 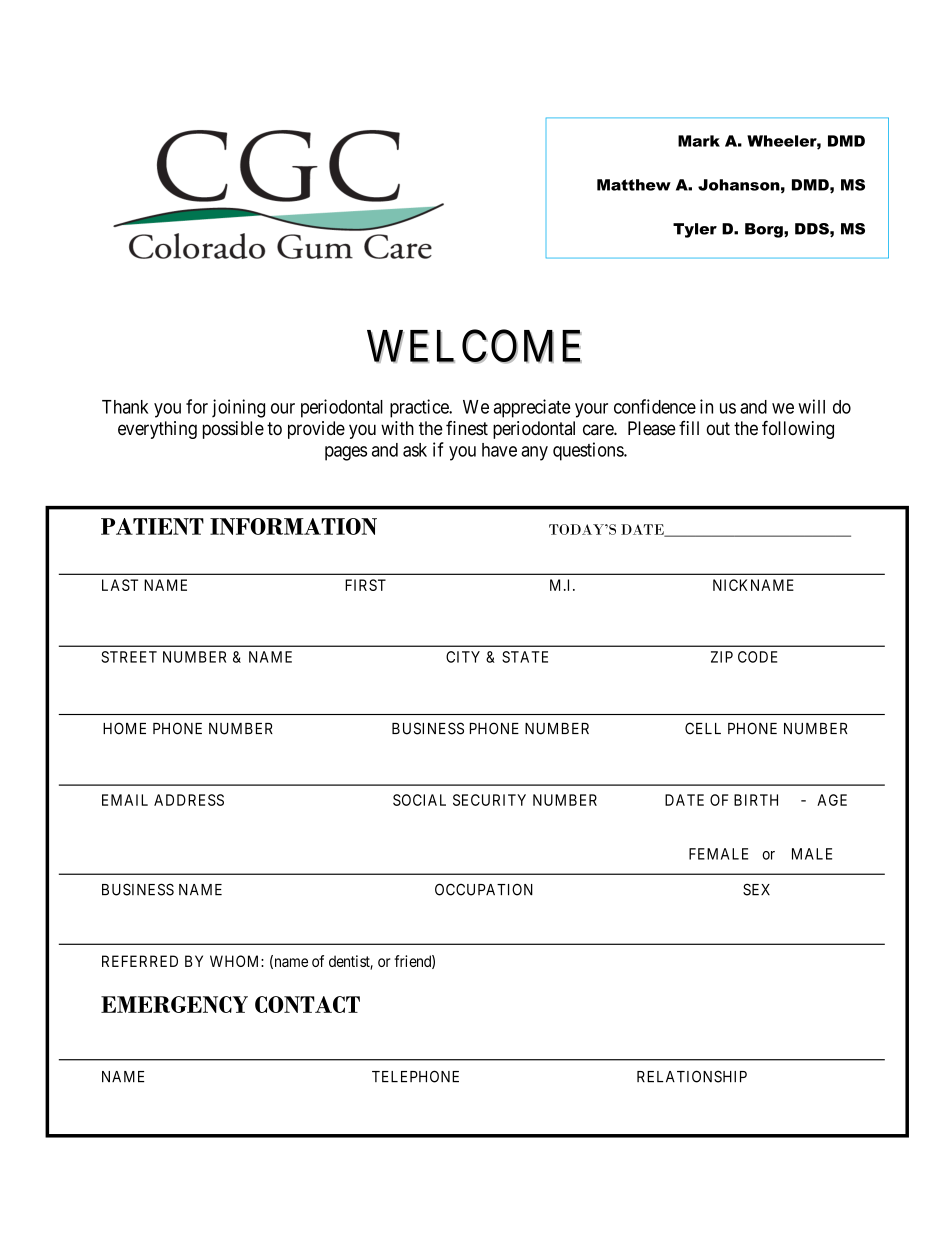 I want to click on LAST, so click(x=120, y=585).
